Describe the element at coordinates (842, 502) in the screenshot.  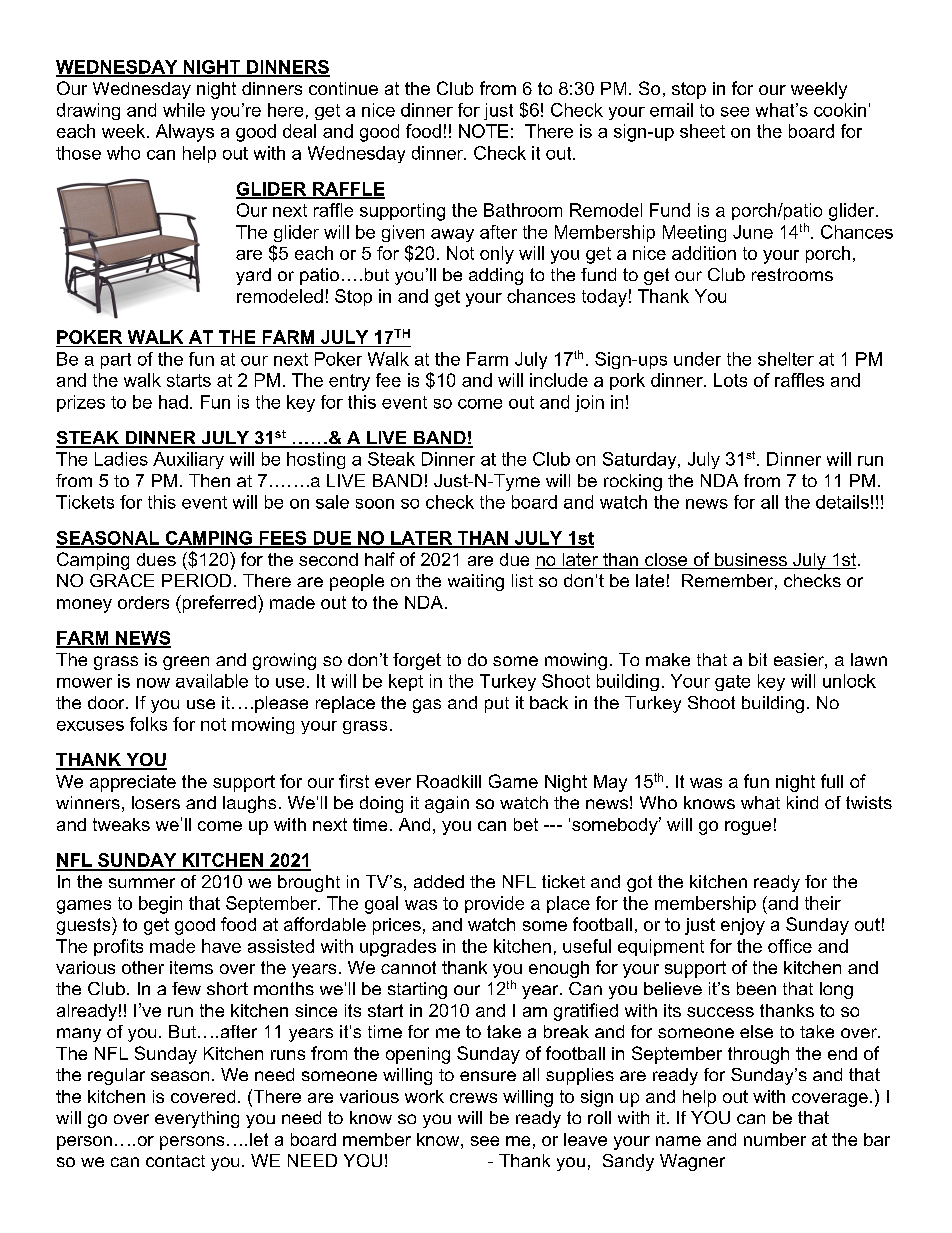
I see `details` at that location.
